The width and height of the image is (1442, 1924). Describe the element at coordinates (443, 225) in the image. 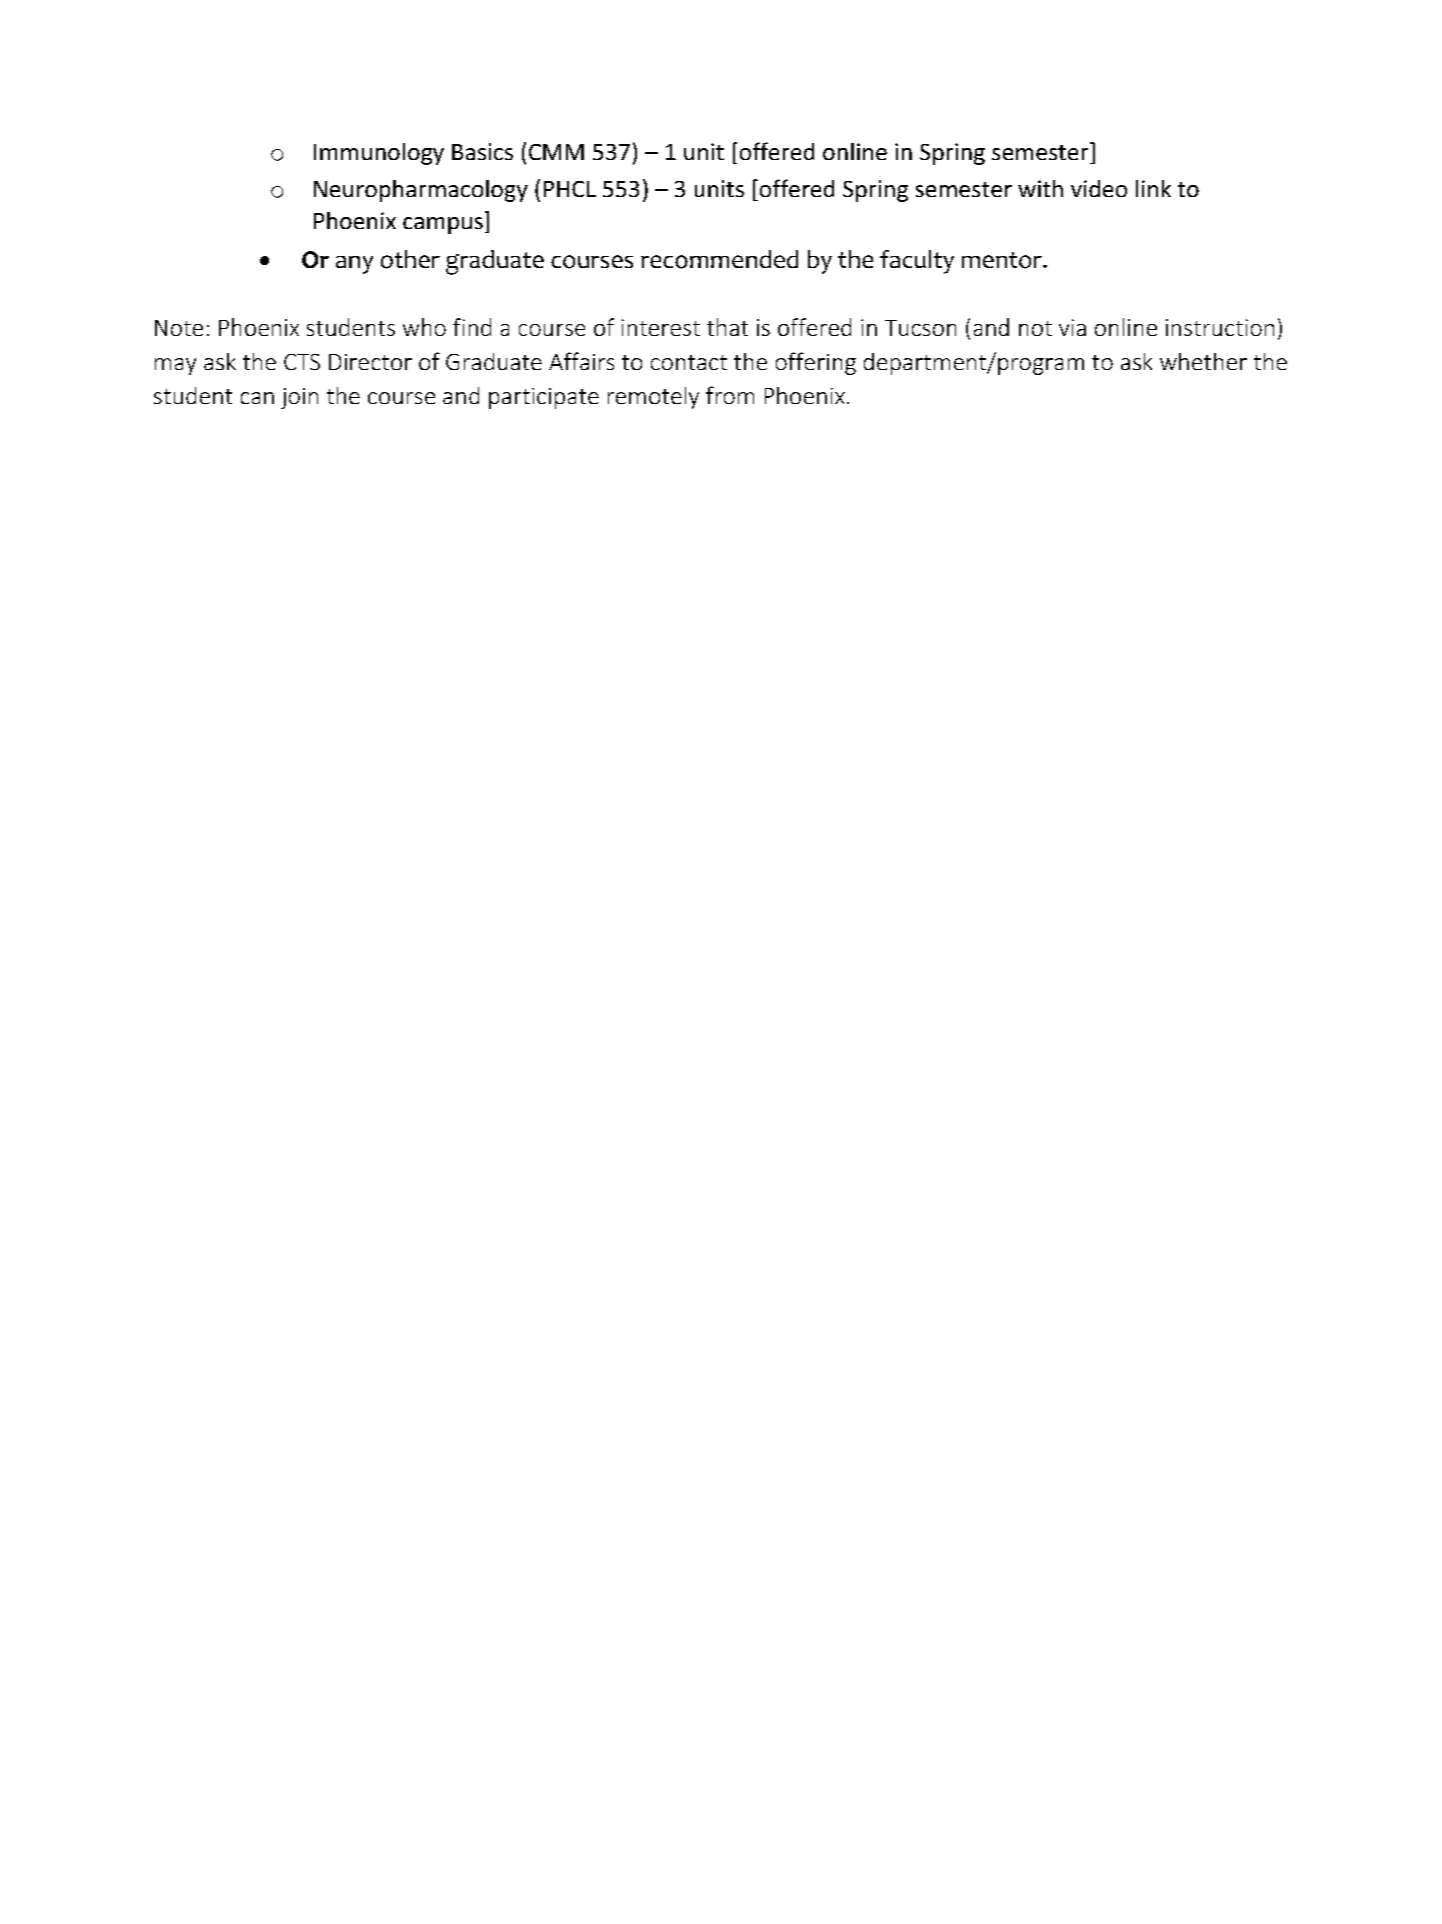

I see `campus` at that location.
